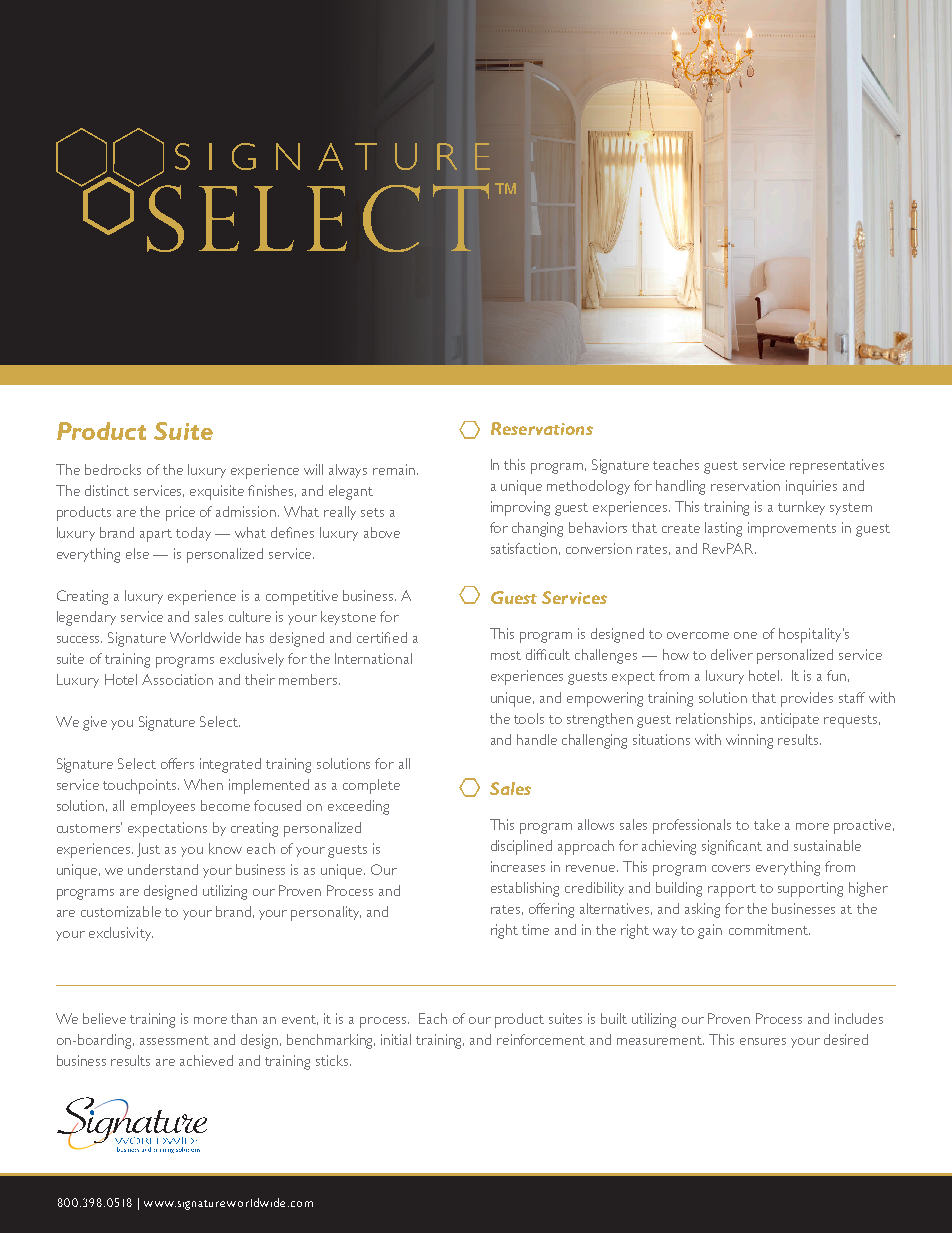  I want to click on assessment, so click(174, 1040).
